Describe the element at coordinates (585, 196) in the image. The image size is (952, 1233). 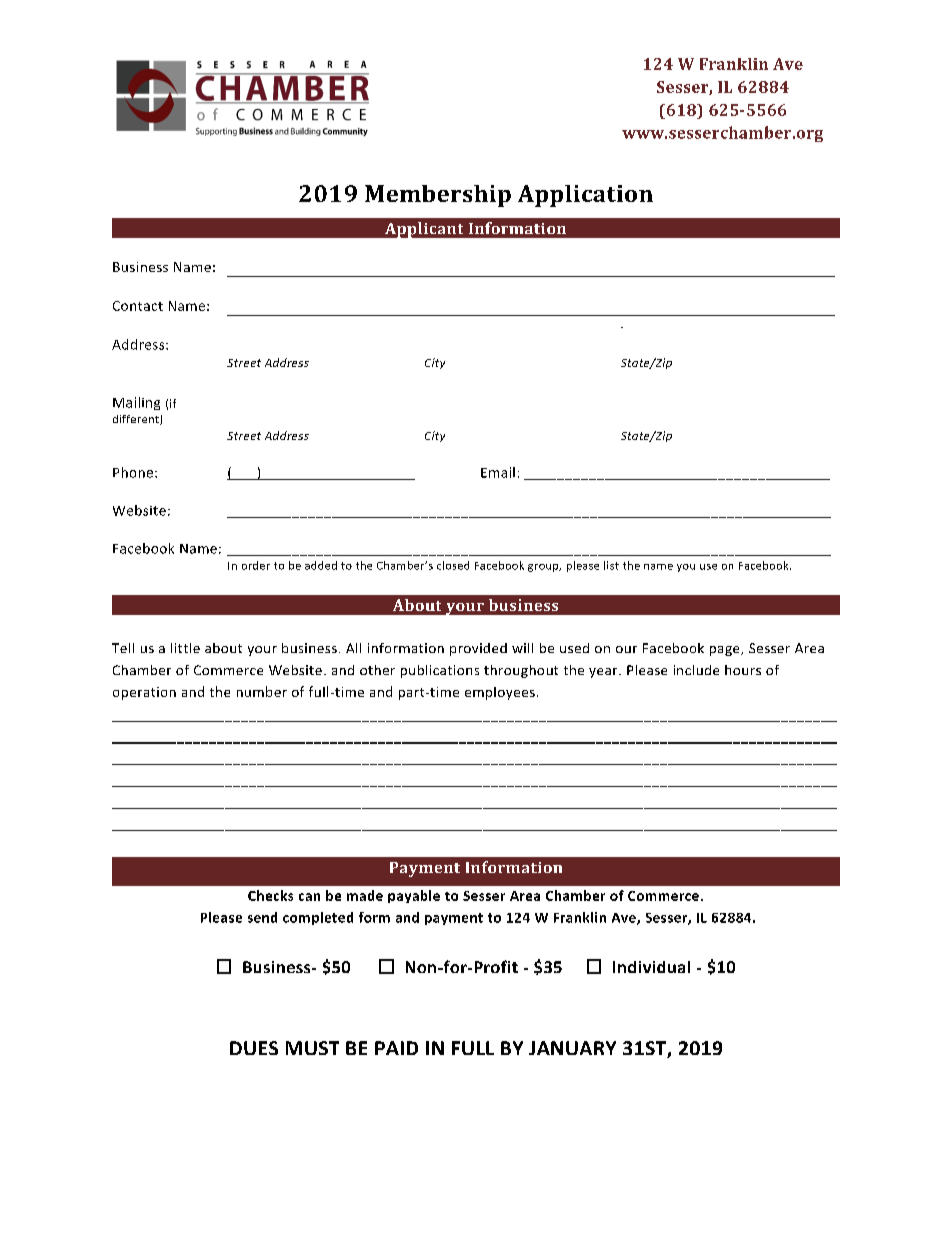
I see `Application` at that location.
